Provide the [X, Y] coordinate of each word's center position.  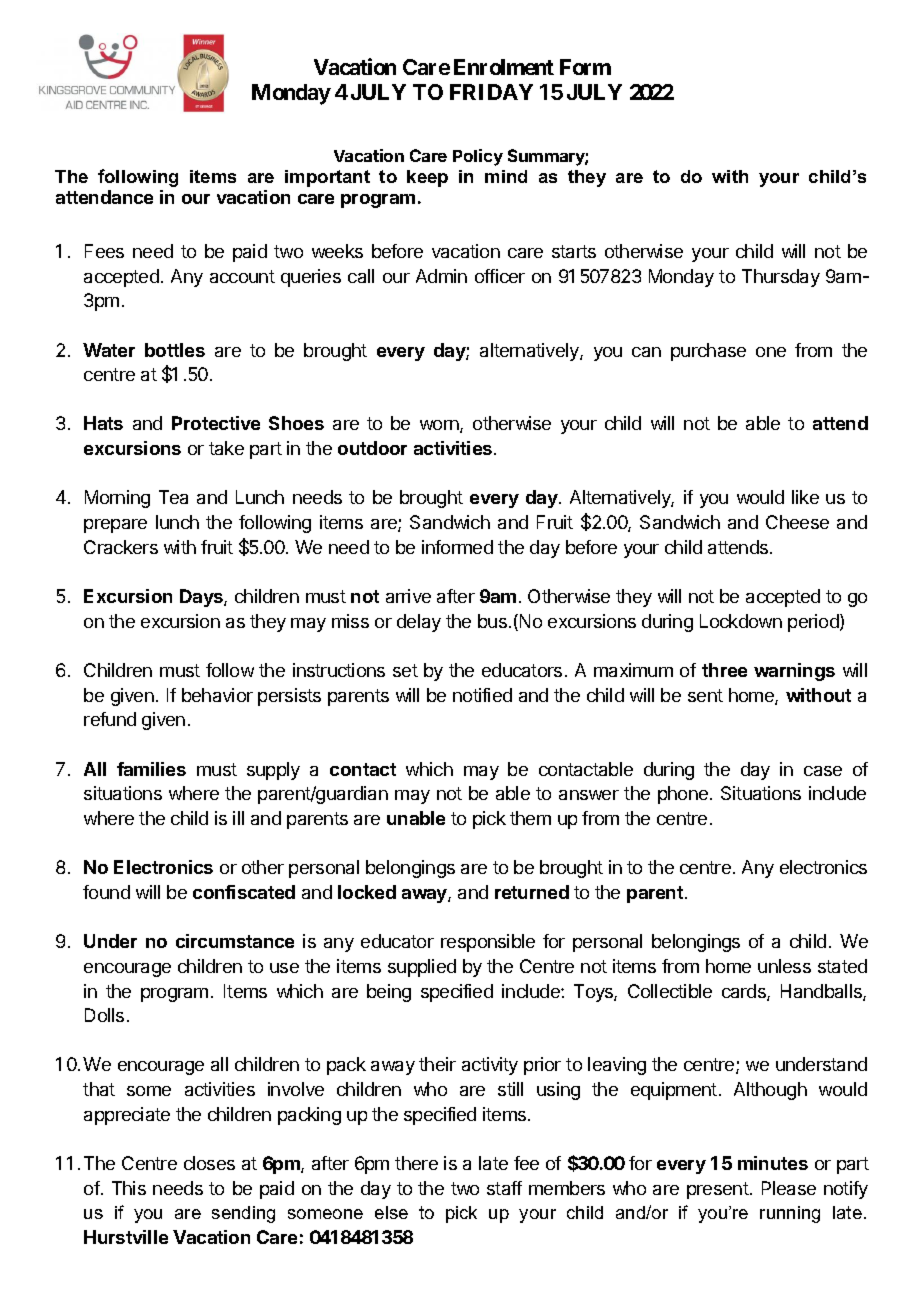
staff [504, 1188]
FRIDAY [491, 92]
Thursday [781, 278]
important [327, 178]
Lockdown [741, 621]
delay [419, 623]
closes [209, 1163]
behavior [217, 695]
